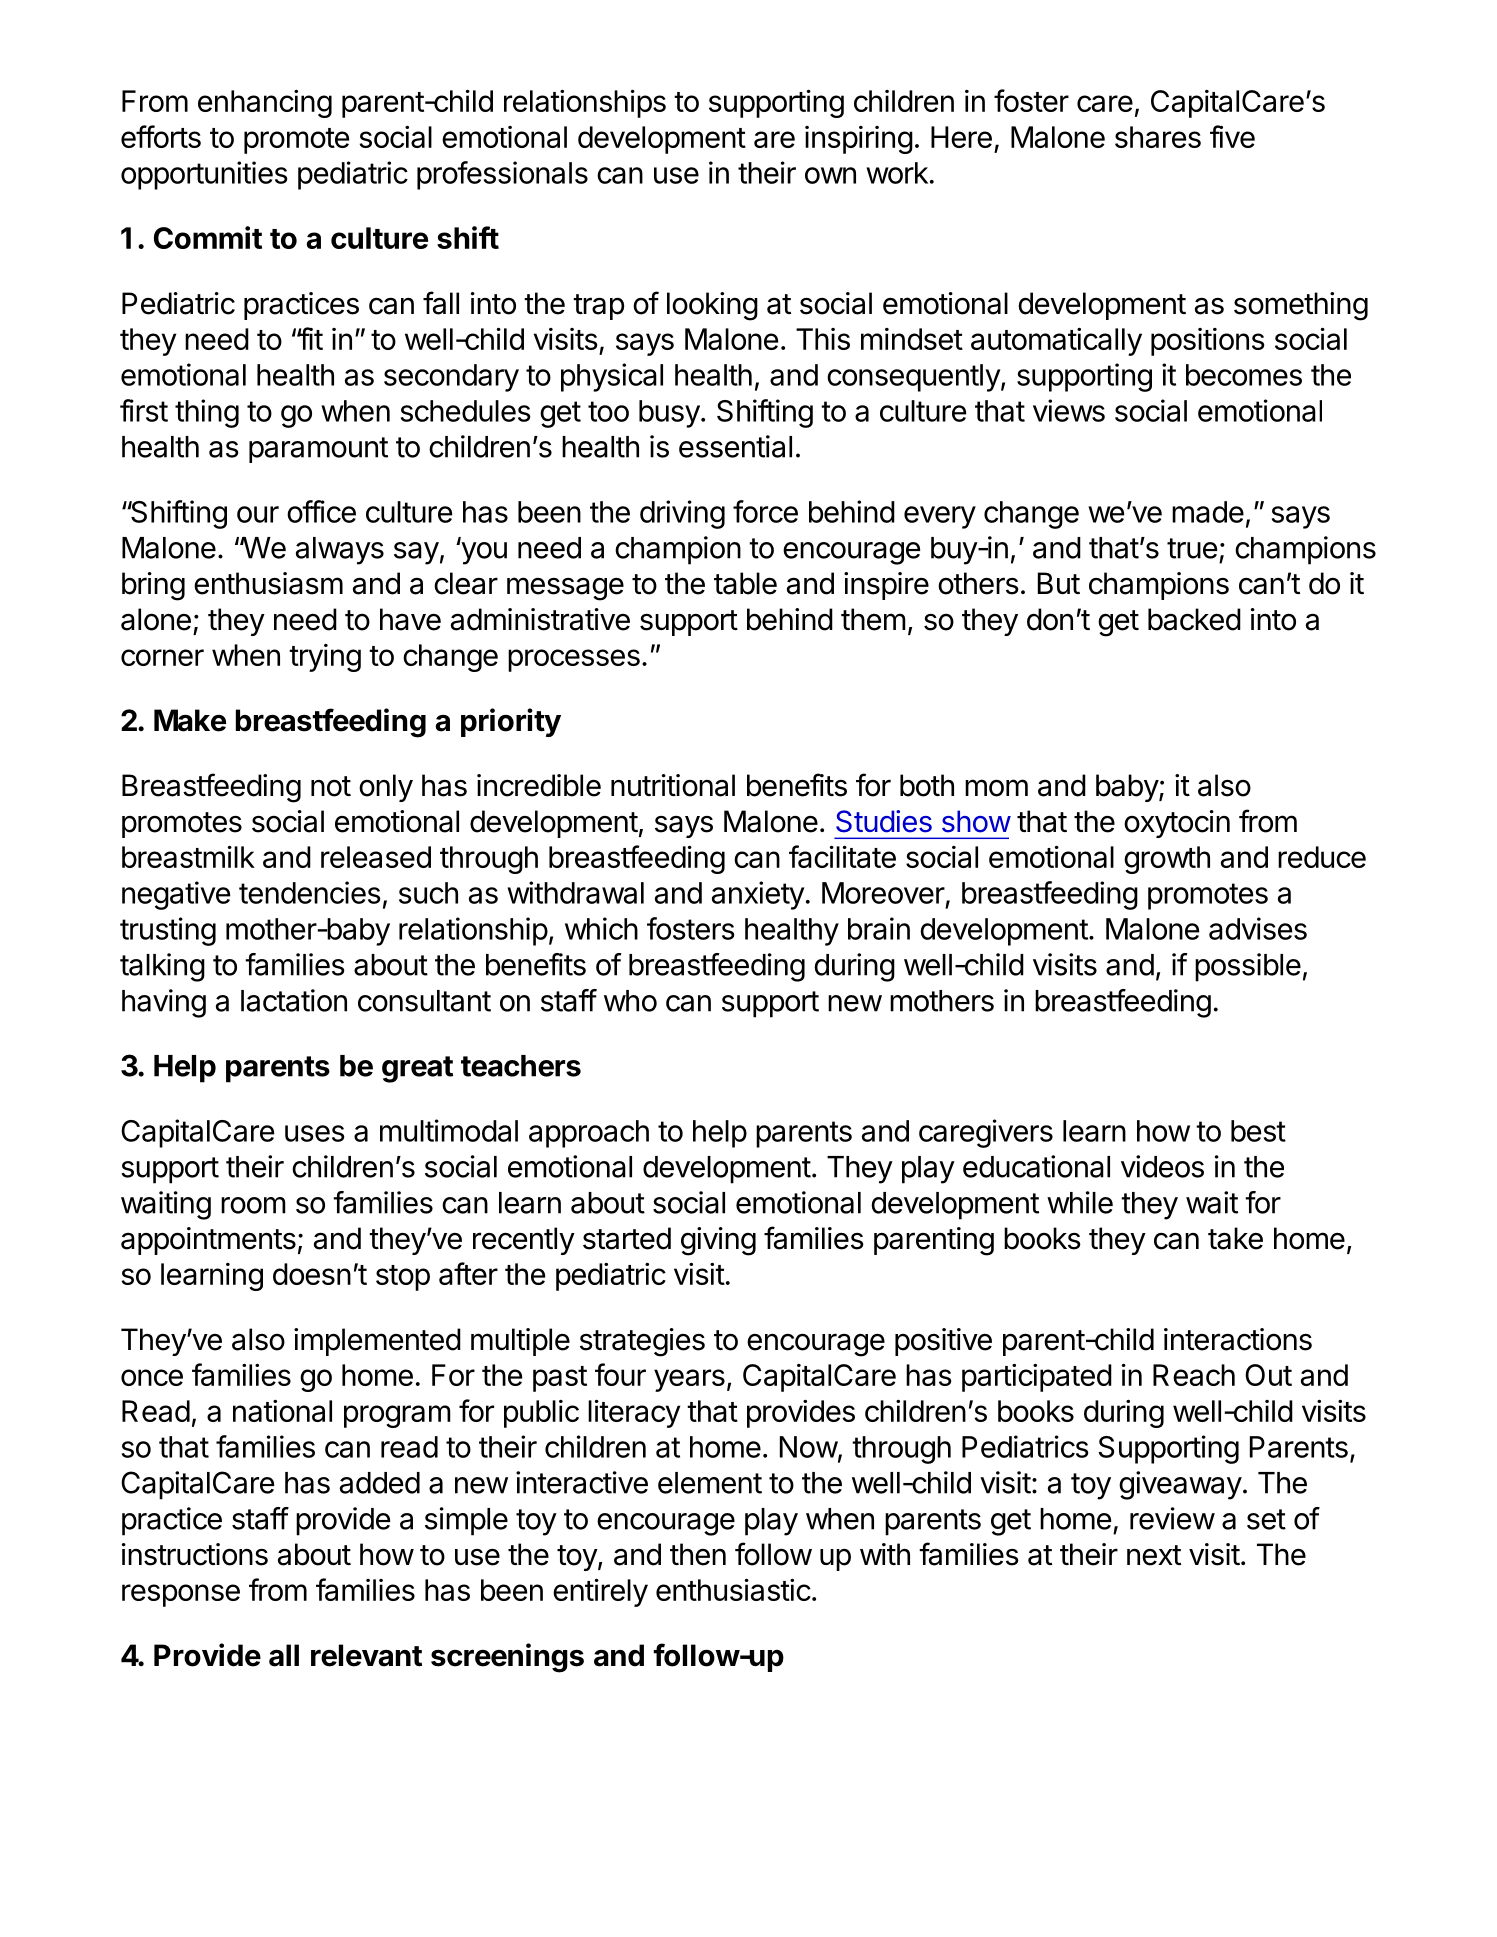 Image resolution: width=1497 pixels, height=1937 pixels. What do you see at coordinates (830, 175) in the screenshot?
I see `own` at bounding box center [830, 175].
